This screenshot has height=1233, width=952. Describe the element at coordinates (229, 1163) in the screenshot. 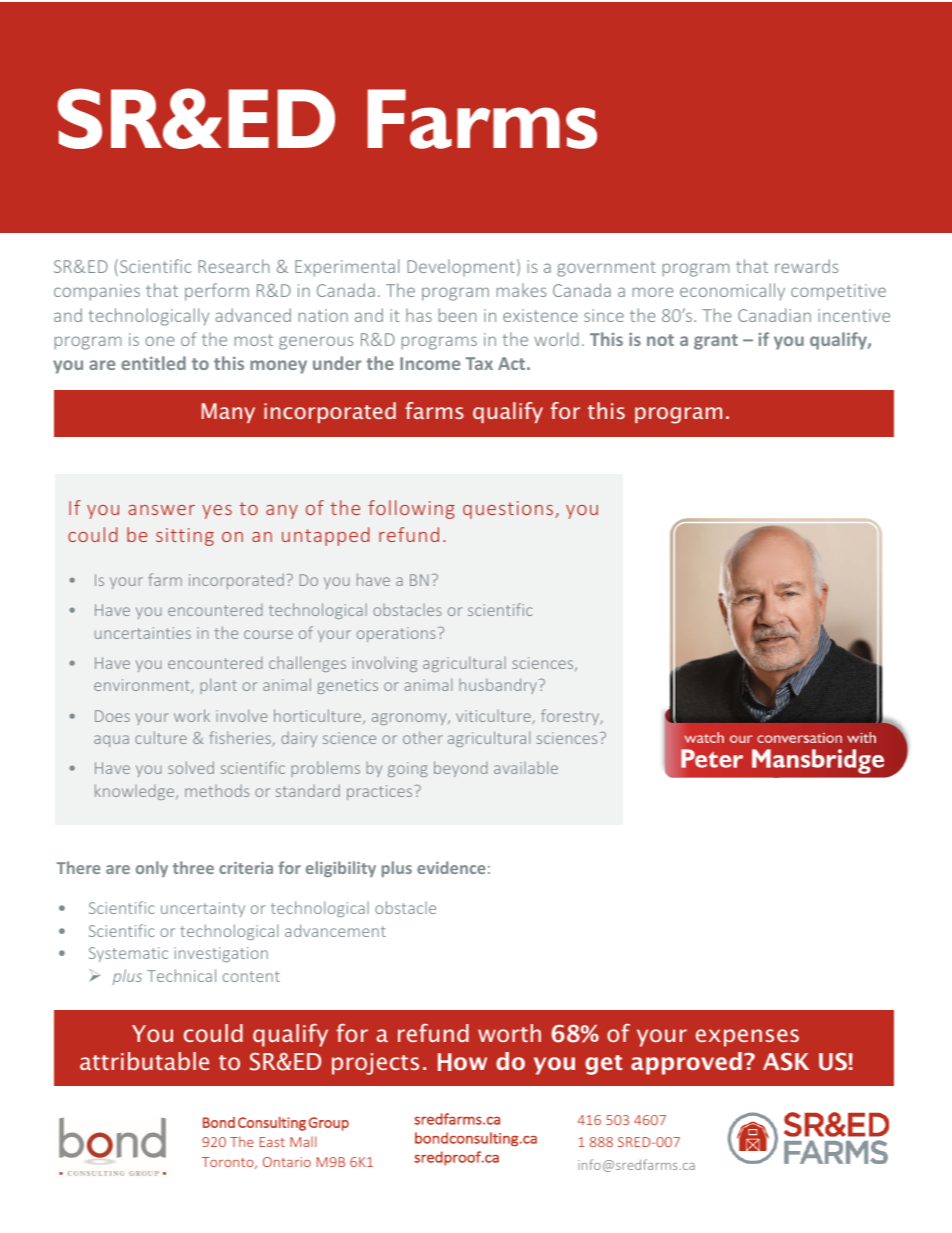

I see `Toronto` at that location.
